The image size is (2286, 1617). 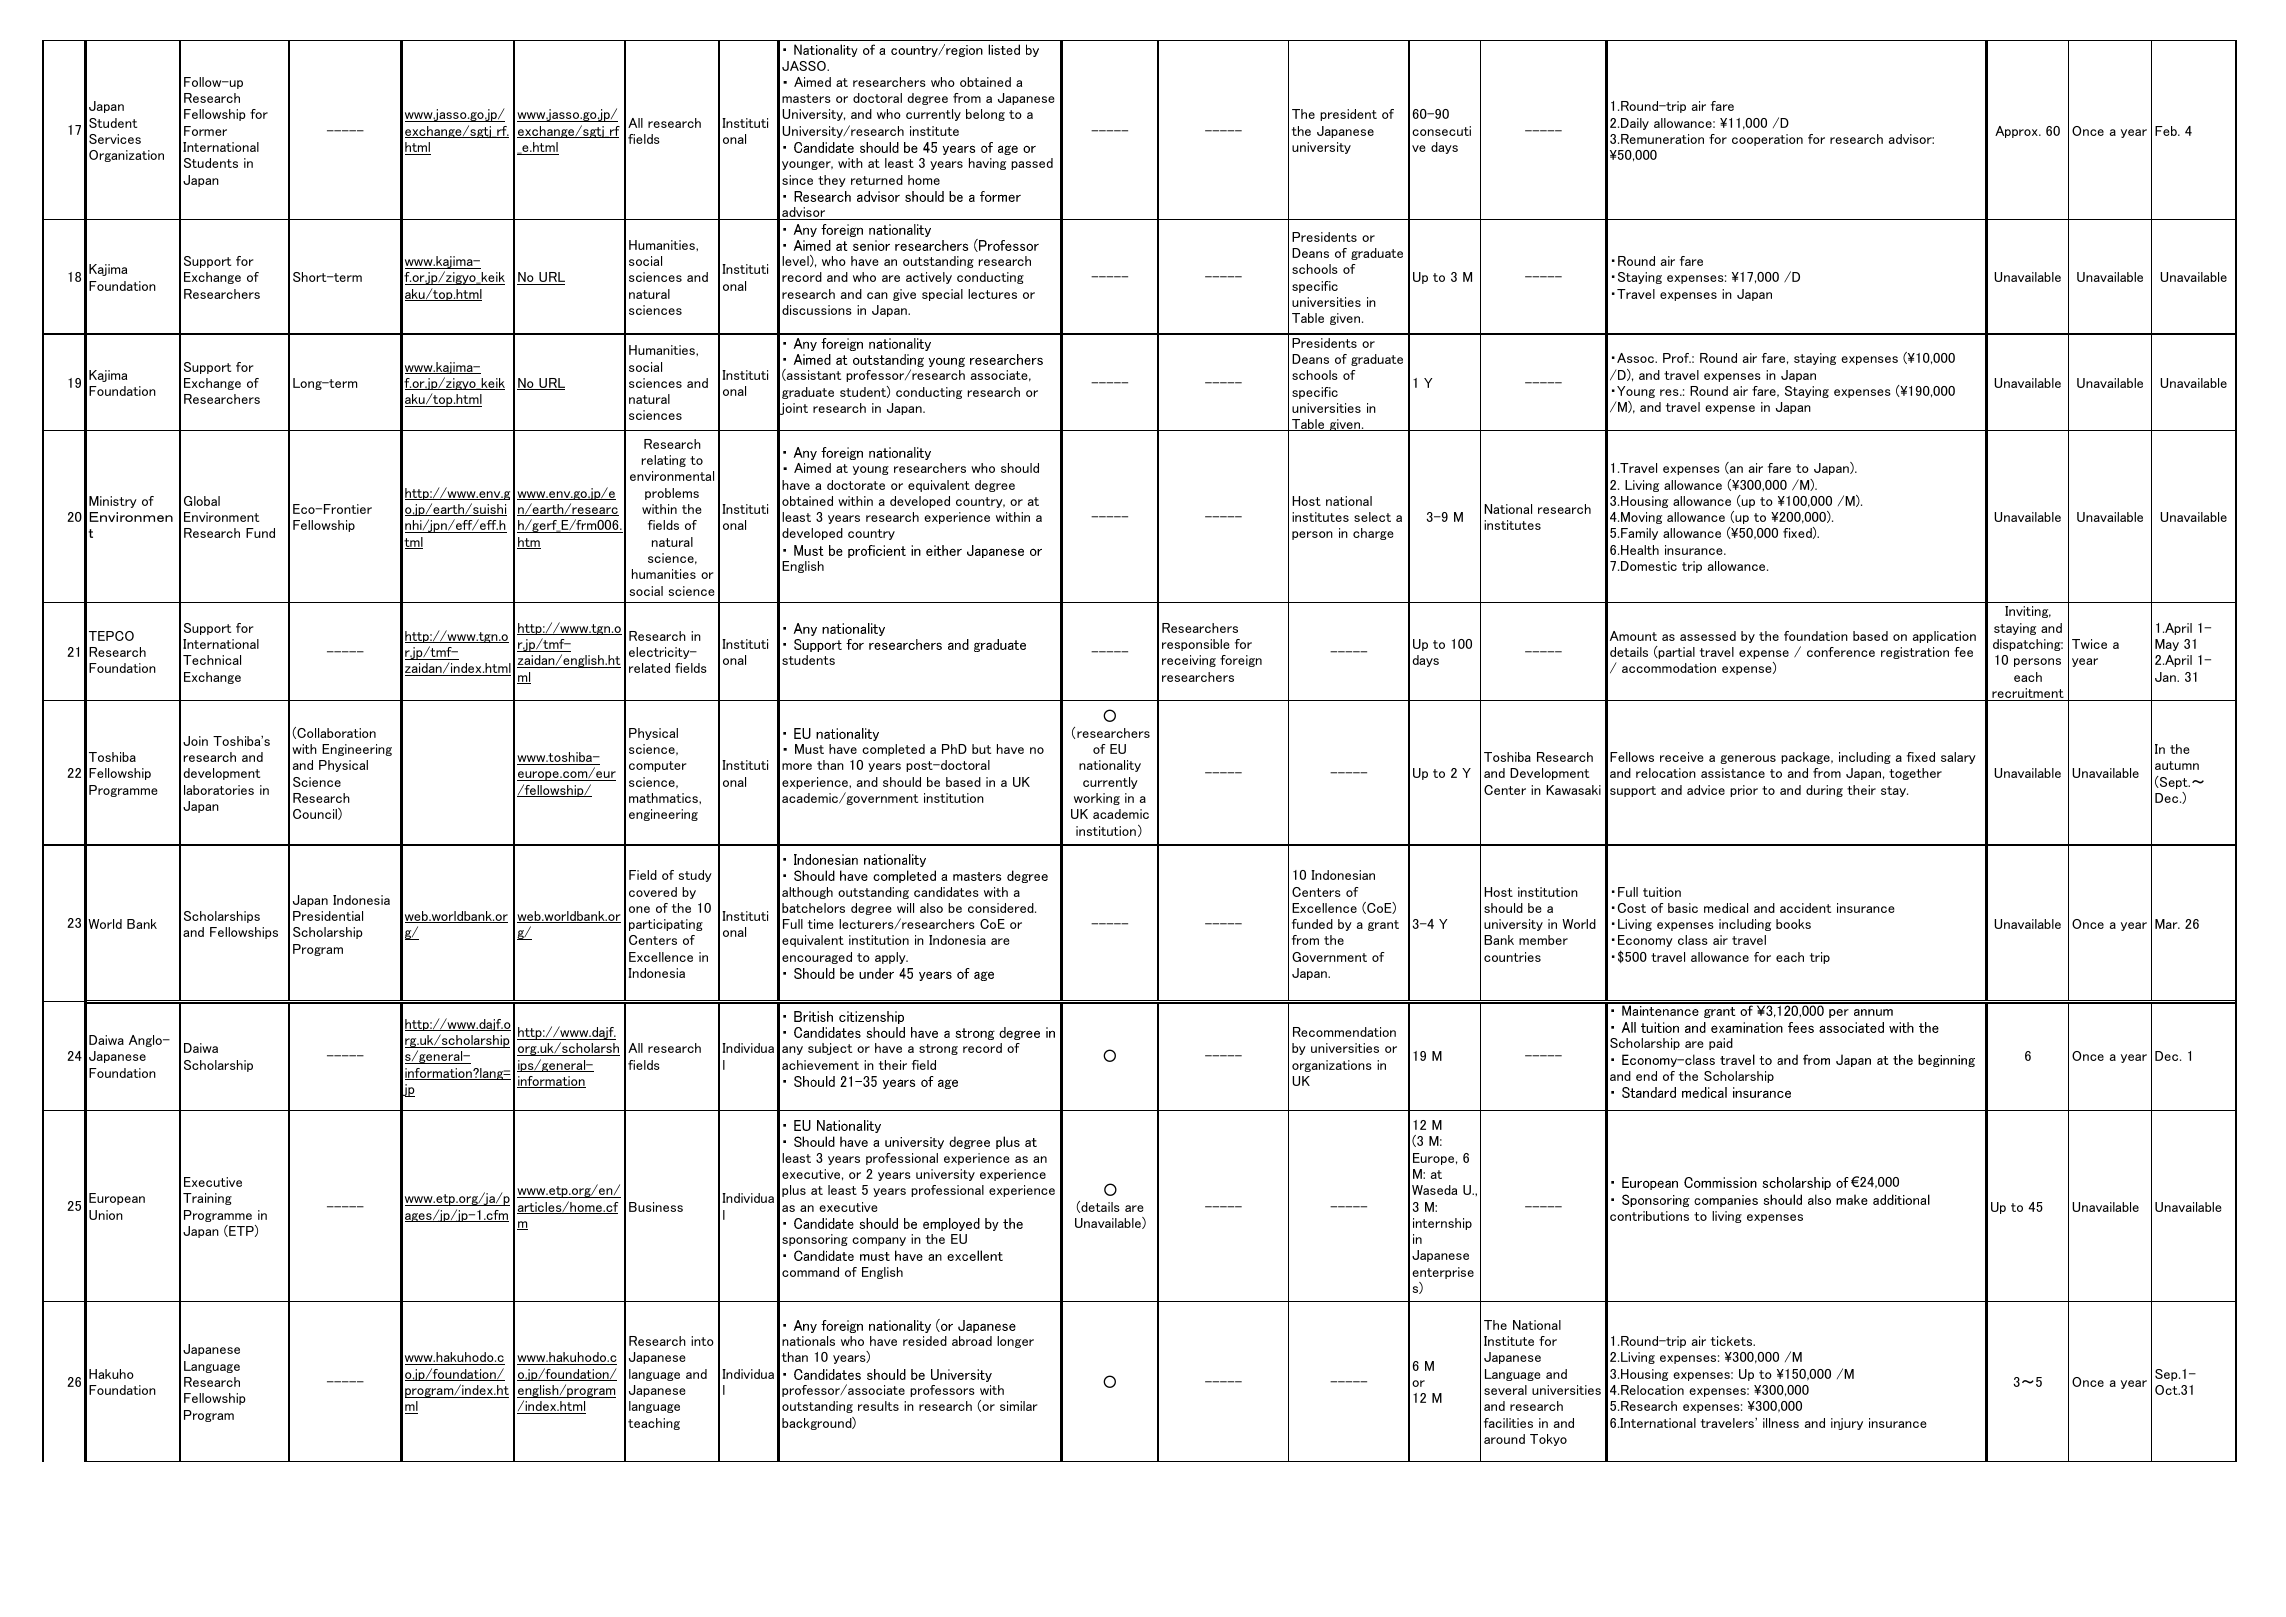 What do you see at coordinates (1019, 1406) in the screenshot?
I see `similar` at bounding box center [1019, 1406].
